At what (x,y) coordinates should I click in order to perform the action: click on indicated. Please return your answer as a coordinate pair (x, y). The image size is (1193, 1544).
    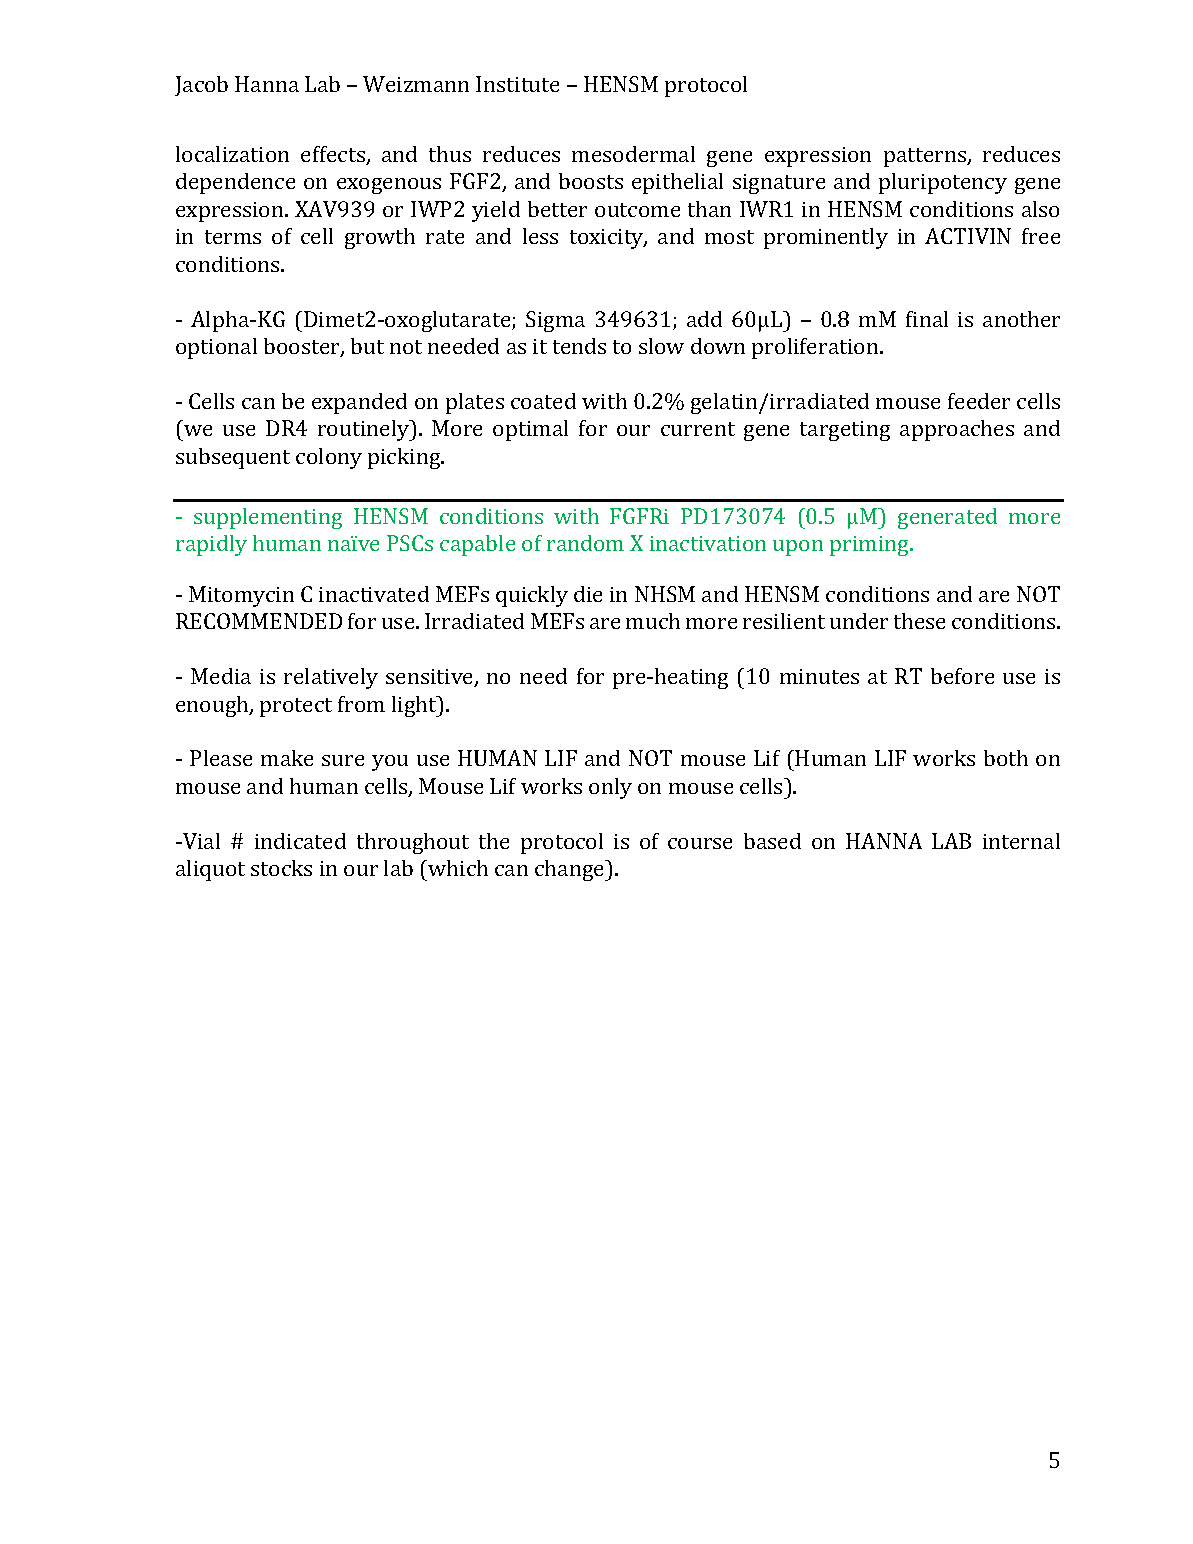
    Looking at the image, I should click on (300, 841).
